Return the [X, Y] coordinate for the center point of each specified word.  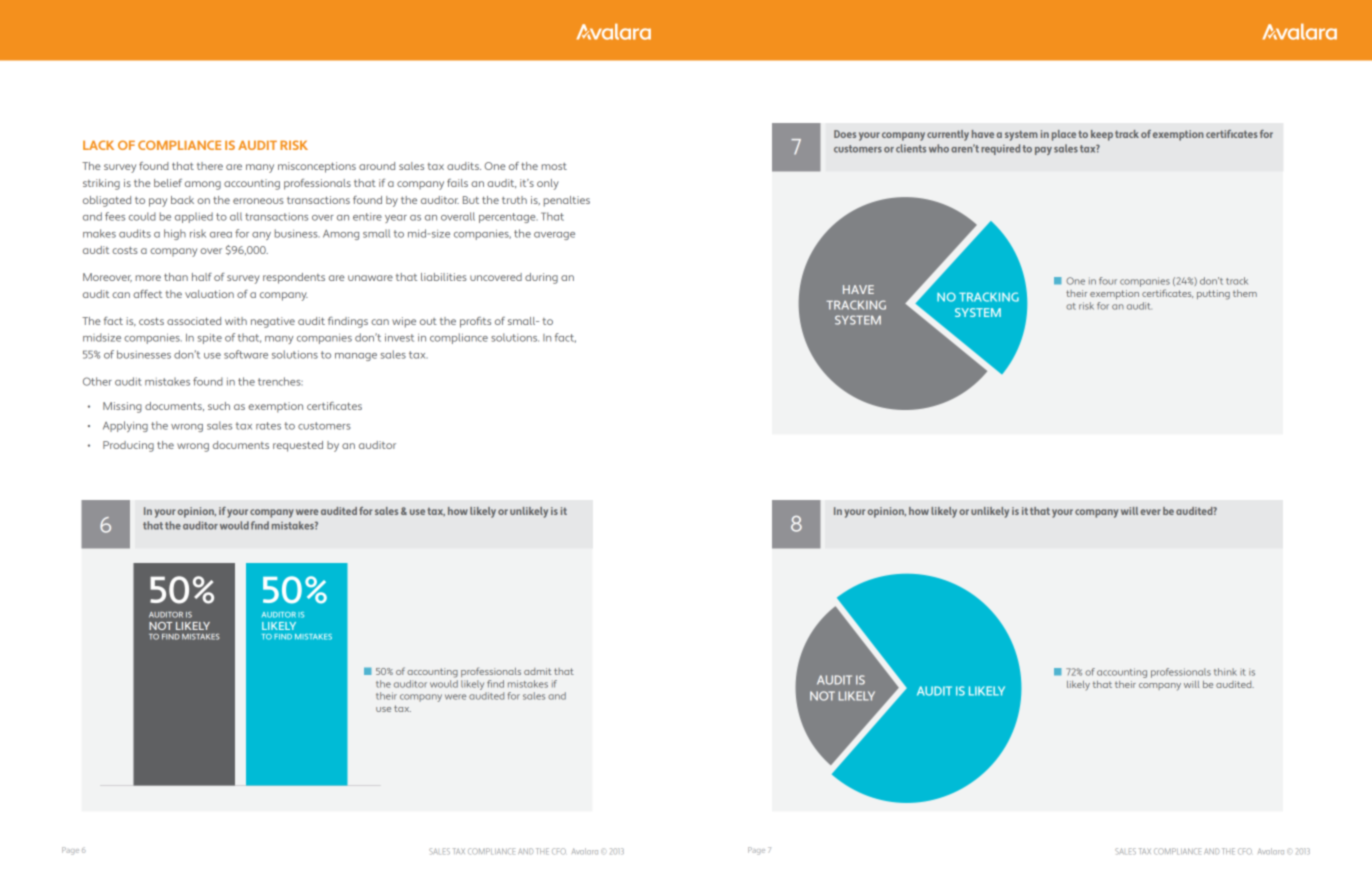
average [554, 236]
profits [475, 322]
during [541, 278]
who [939, 148]
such [219, 406]
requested [298, 446]
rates [268, 426]
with [236, 321]
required [1000, 149]
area [221, 235]
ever [1150, 512]
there [210, 166]
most [554, 166]
